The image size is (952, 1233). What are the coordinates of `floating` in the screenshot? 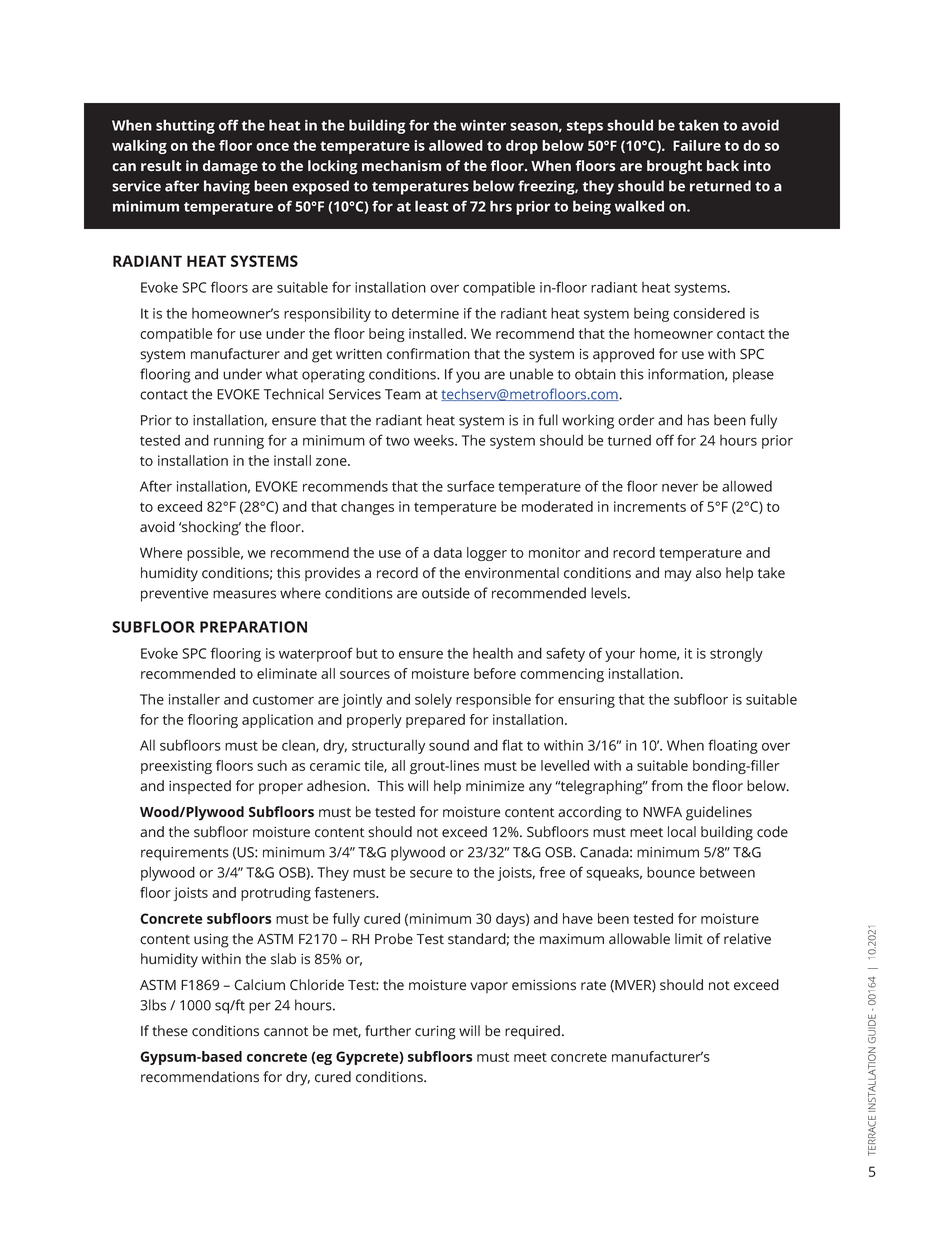 It's located at (733, 746).
